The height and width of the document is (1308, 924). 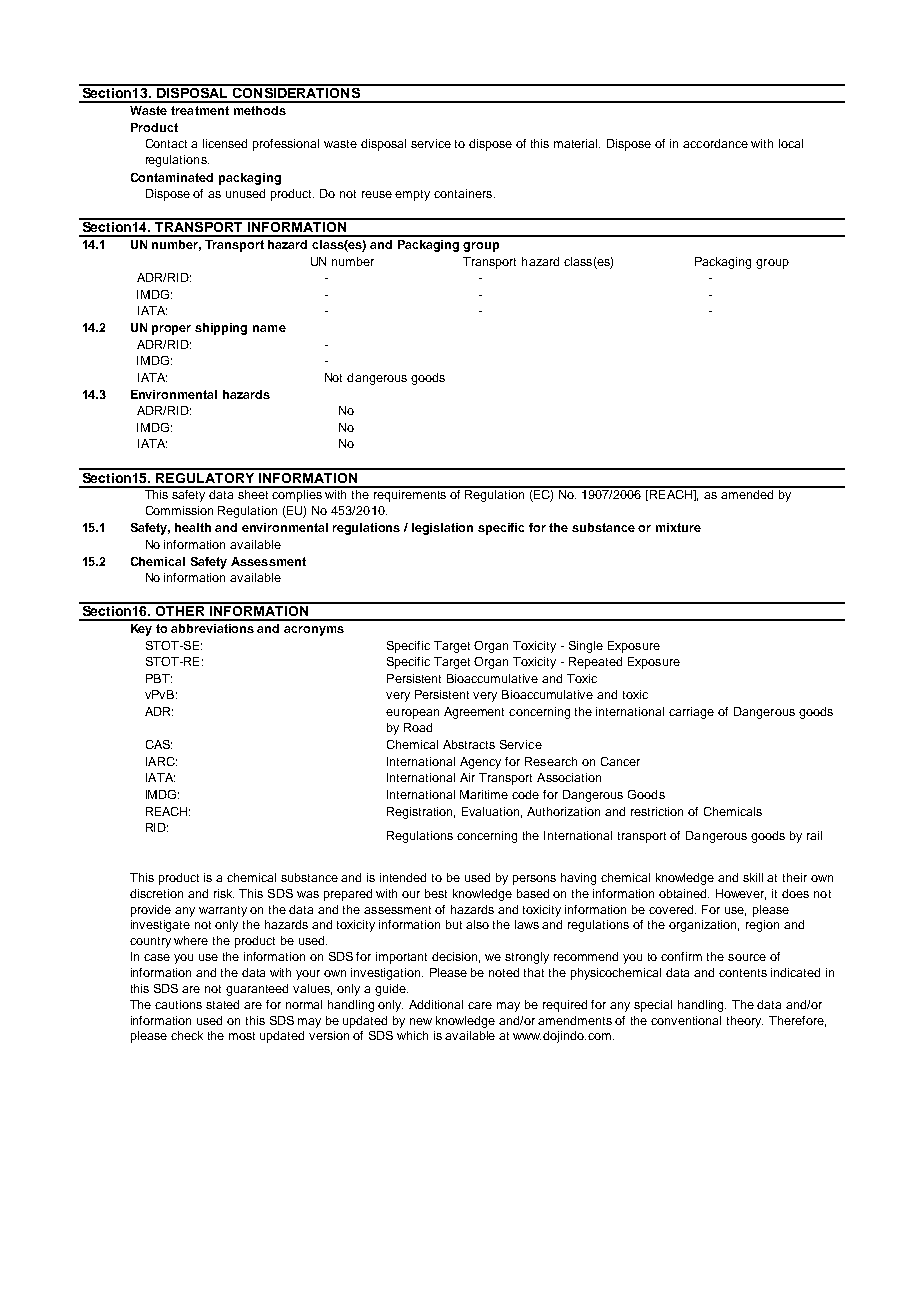 I want to click on requirements, so click(x=410, y=494).
